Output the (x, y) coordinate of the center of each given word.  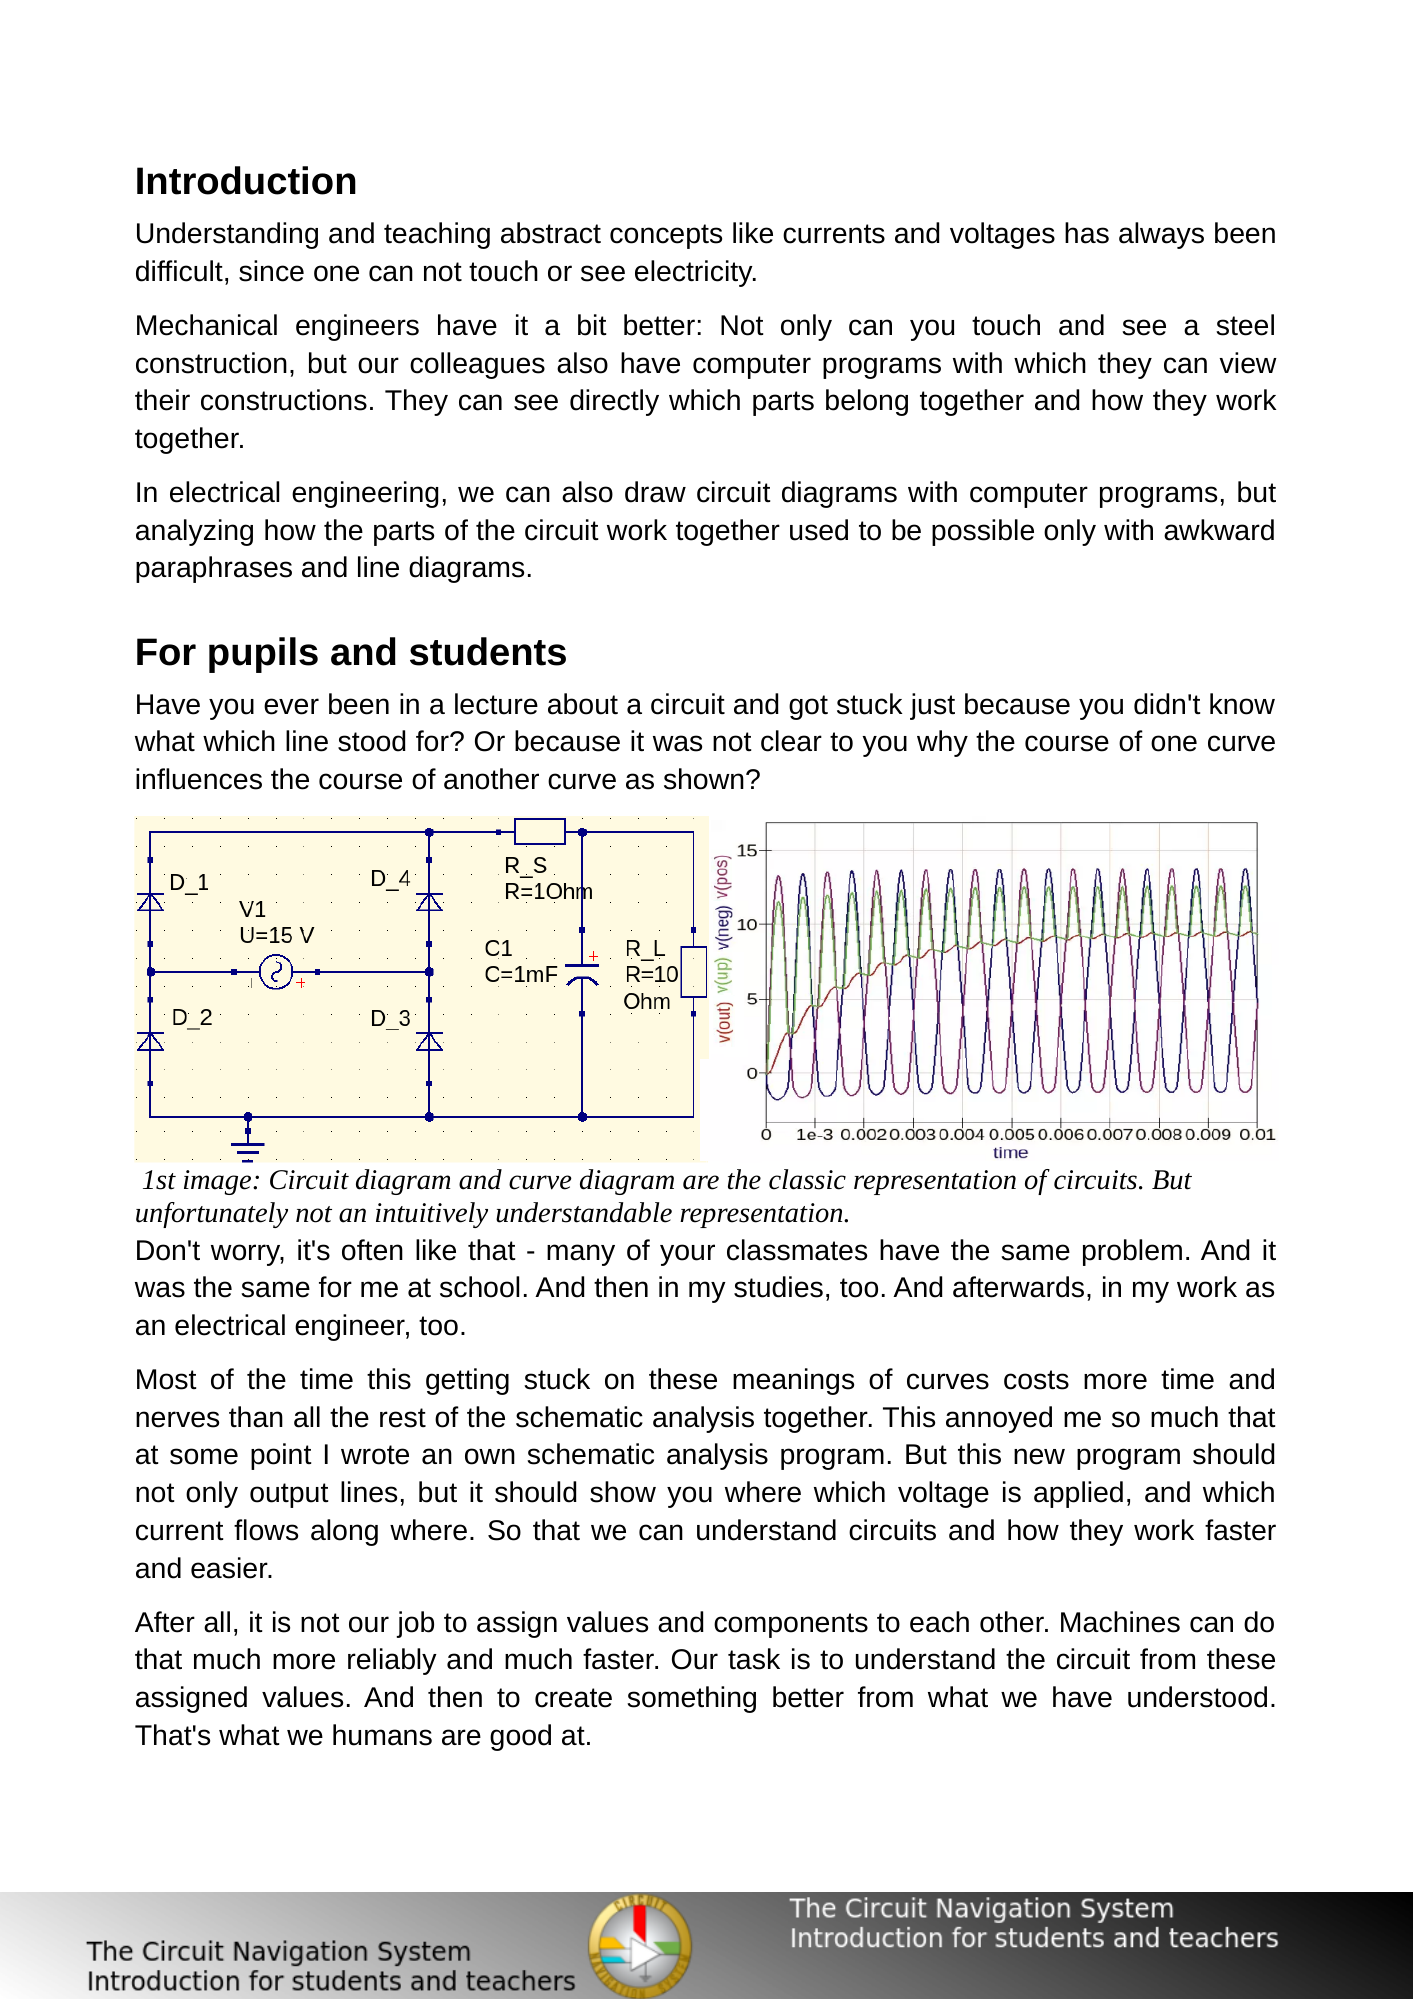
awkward (1219, 530)
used (819, 530)
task (754, 1659)
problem (1132, 1252)
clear (791, 741)
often (372, 1250)
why (942, 743)
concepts (666, 236)
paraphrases (214, 569)
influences (199, 779)
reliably (392, 1661)
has (1087, 233)
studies (778, 1287)
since (271, 271)
